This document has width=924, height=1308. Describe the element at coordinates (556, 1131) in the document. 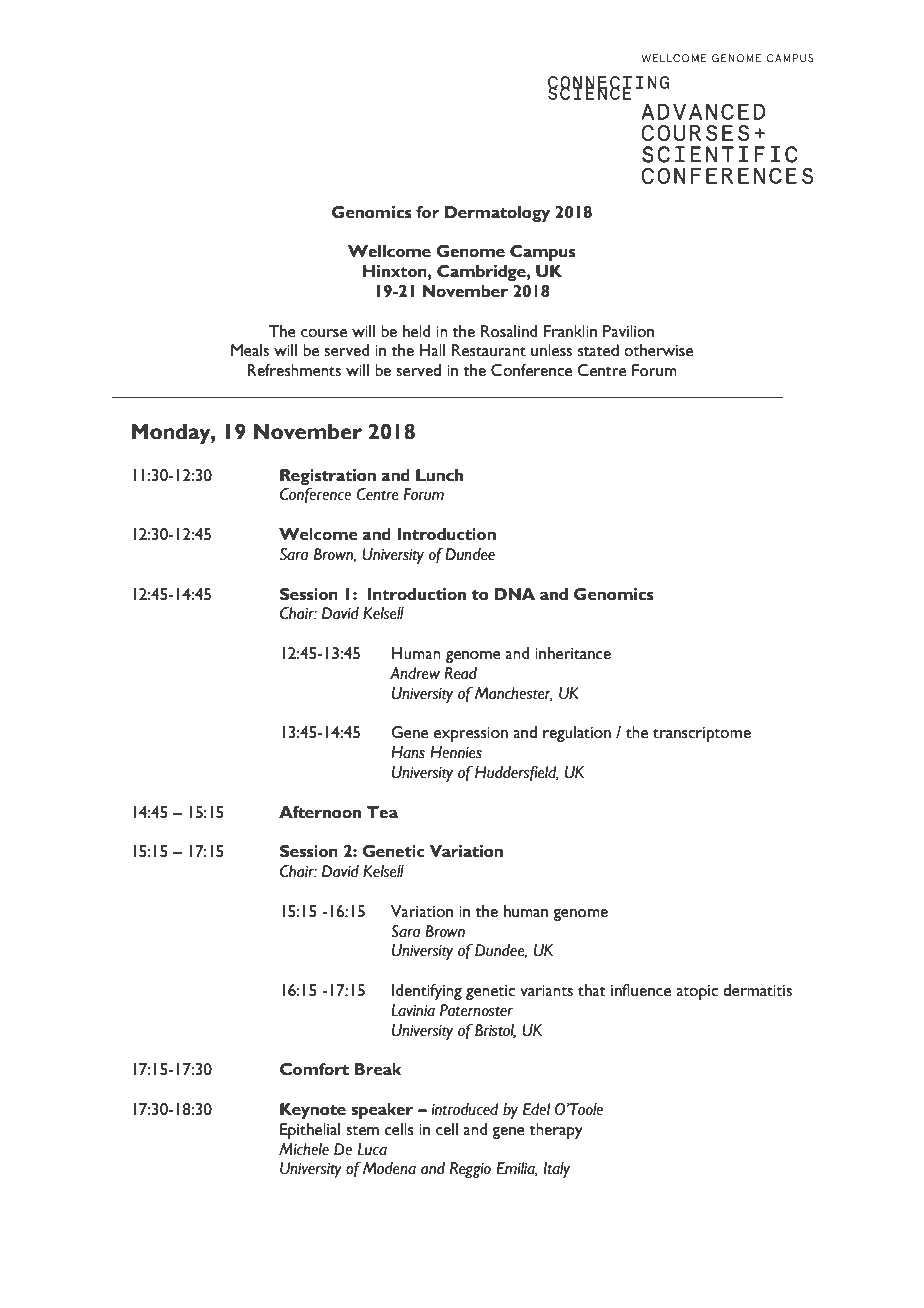

I see `therapy` at that location.
